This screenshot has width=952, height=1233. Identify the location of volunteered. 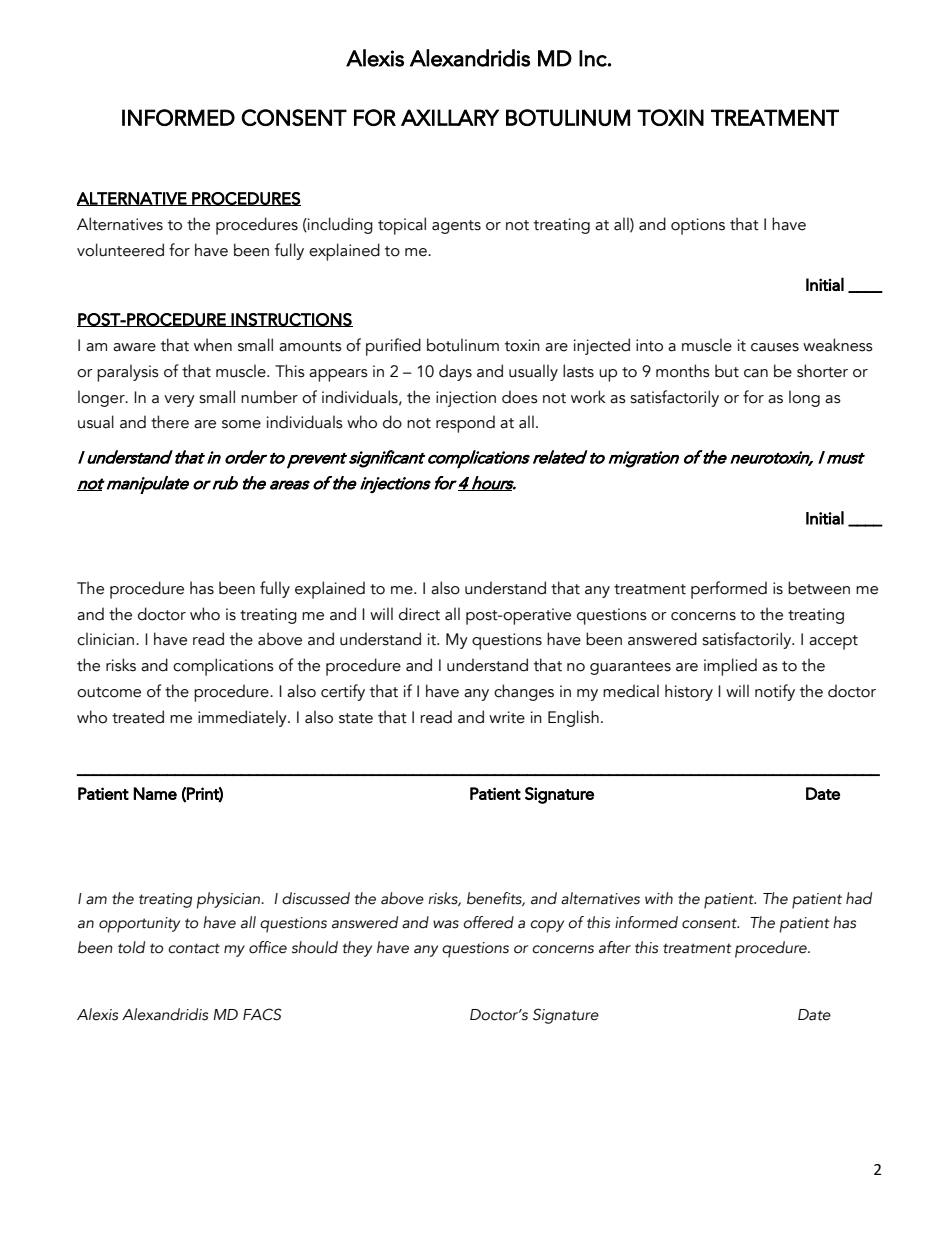
(120, 250).
